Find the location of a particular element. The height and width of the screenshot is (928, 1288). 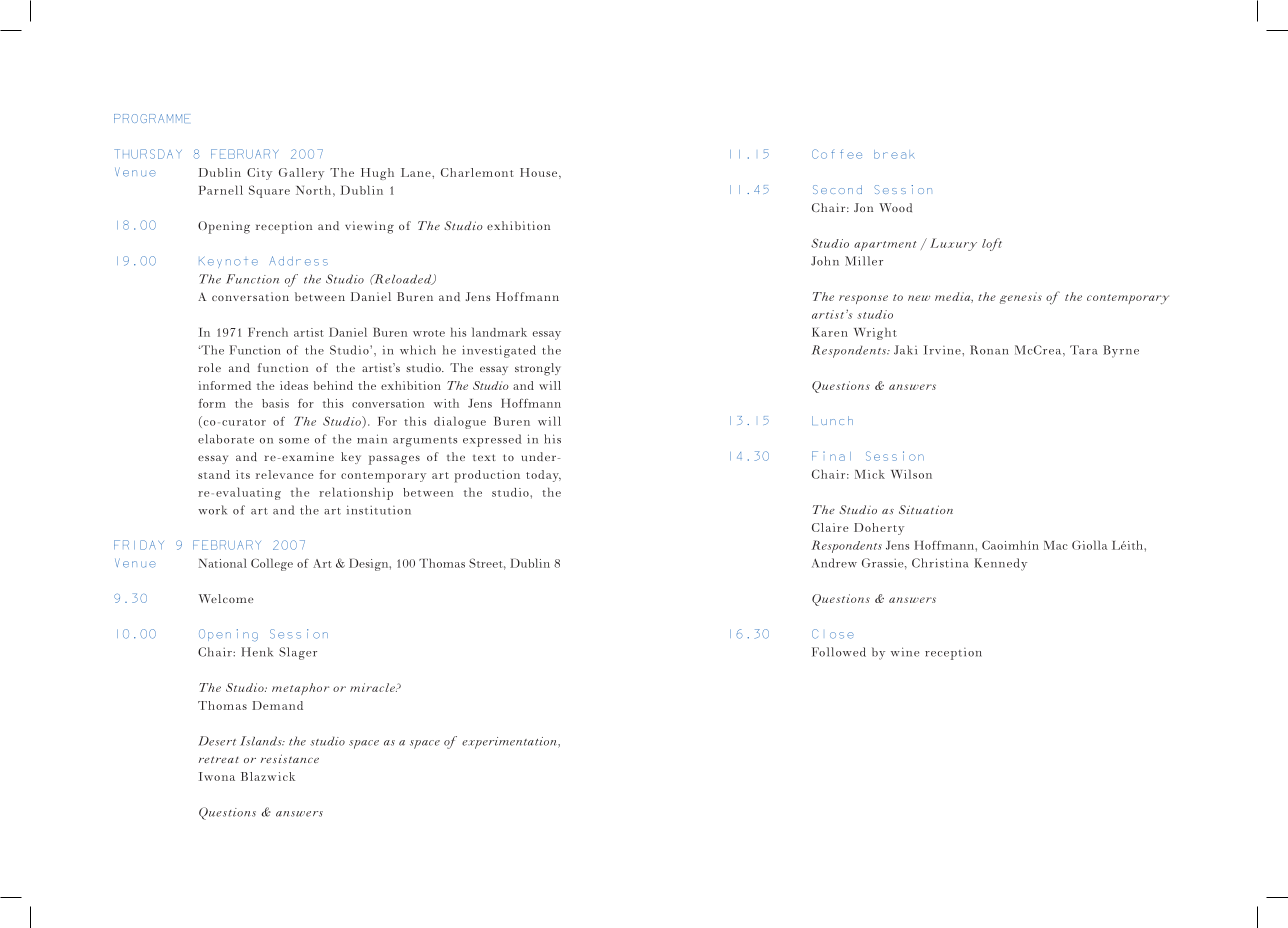

Wilson is located at coordinates (911, 474).
